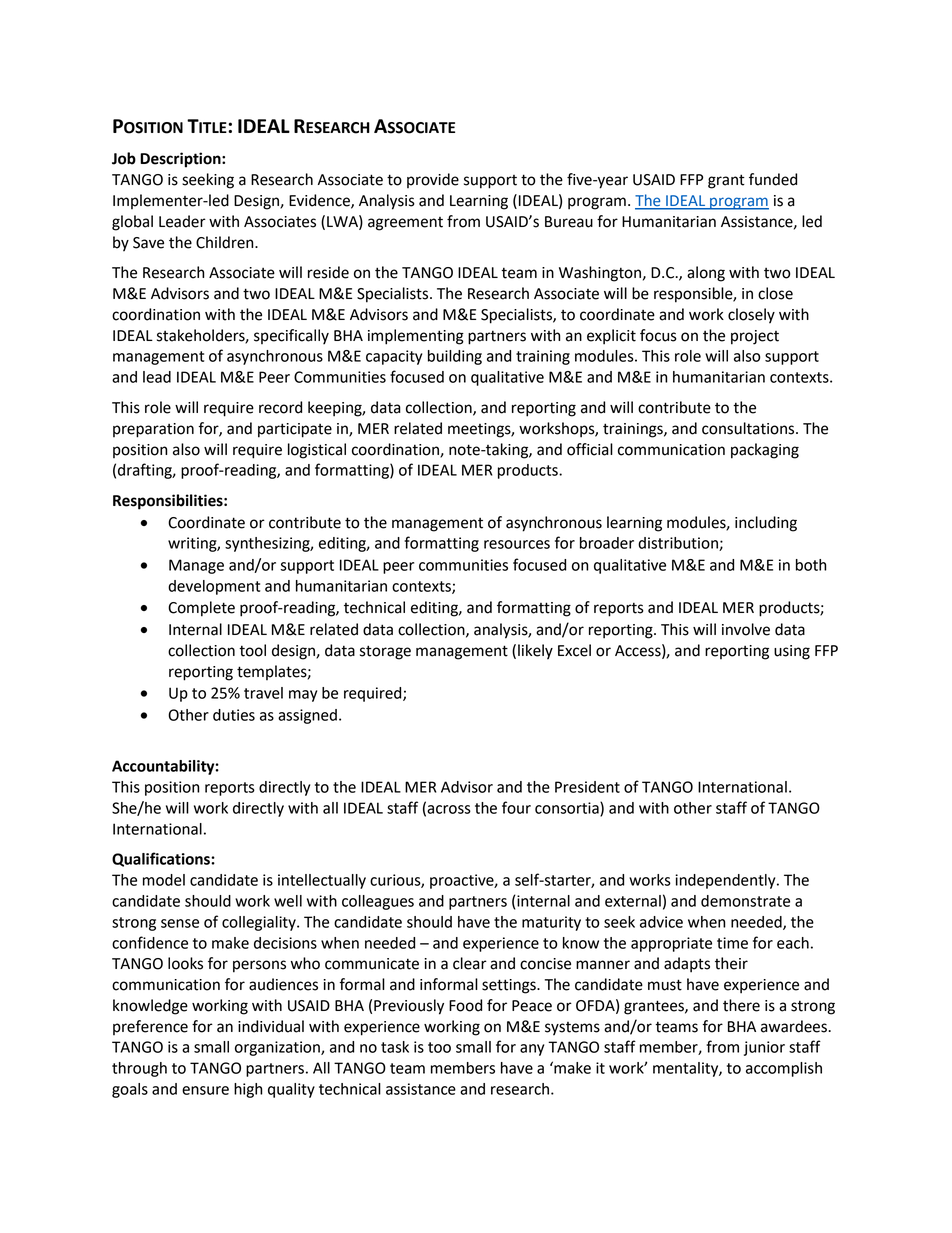 Image resolution: width=952 pixels, height=1233 pixels. Describe the element at coordinates (755, 337) in the document. I see `project` at that location.
